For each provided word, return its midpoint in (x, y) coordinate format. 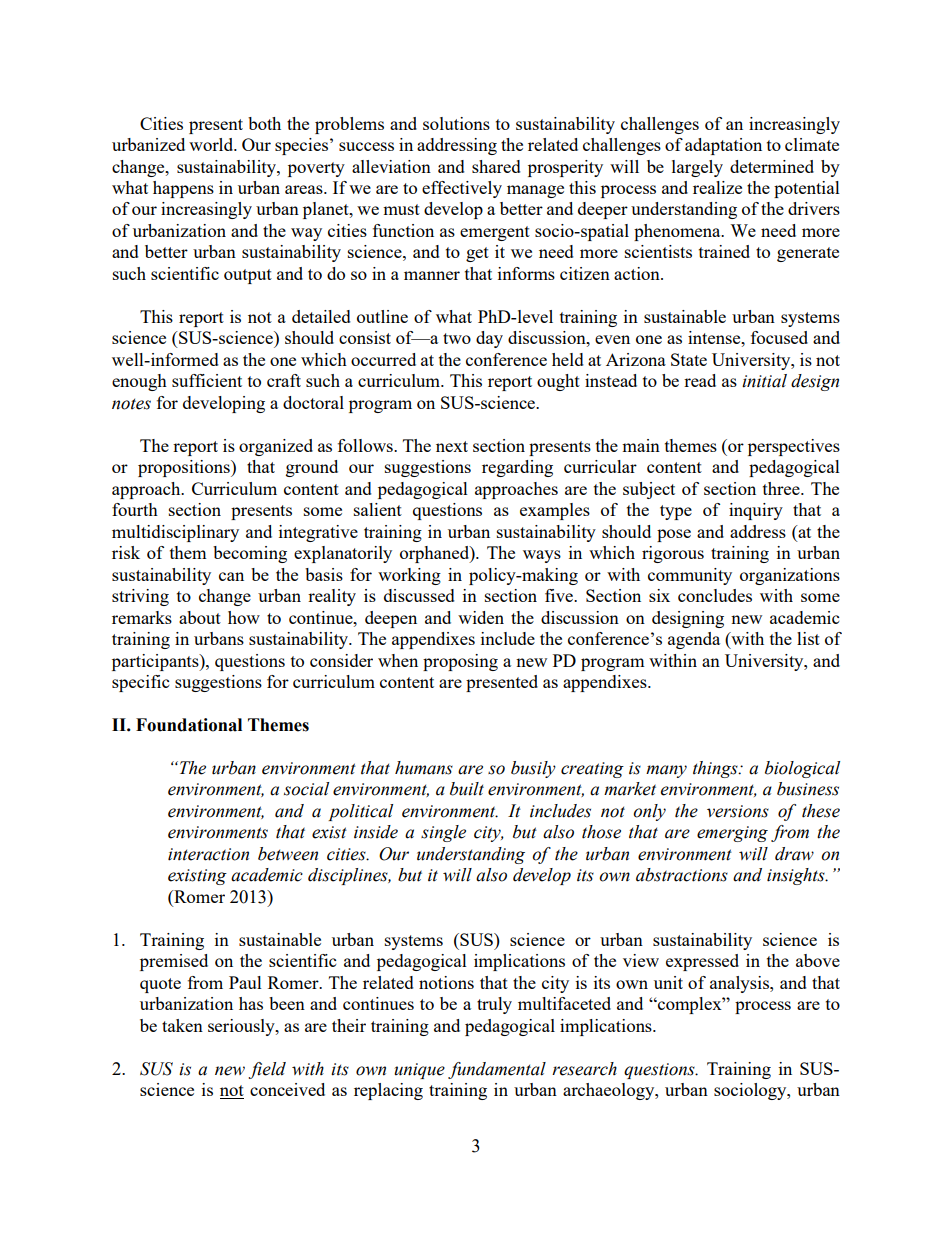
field (267, 1070)
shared (496, 166)
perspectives (794, 447)
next (452, 446)
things (716, 769)
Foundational (189, 725)
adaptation (723, 146)
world (212, 144)
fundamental (497, 1070)
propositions (185, 468)
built (467, 789)
